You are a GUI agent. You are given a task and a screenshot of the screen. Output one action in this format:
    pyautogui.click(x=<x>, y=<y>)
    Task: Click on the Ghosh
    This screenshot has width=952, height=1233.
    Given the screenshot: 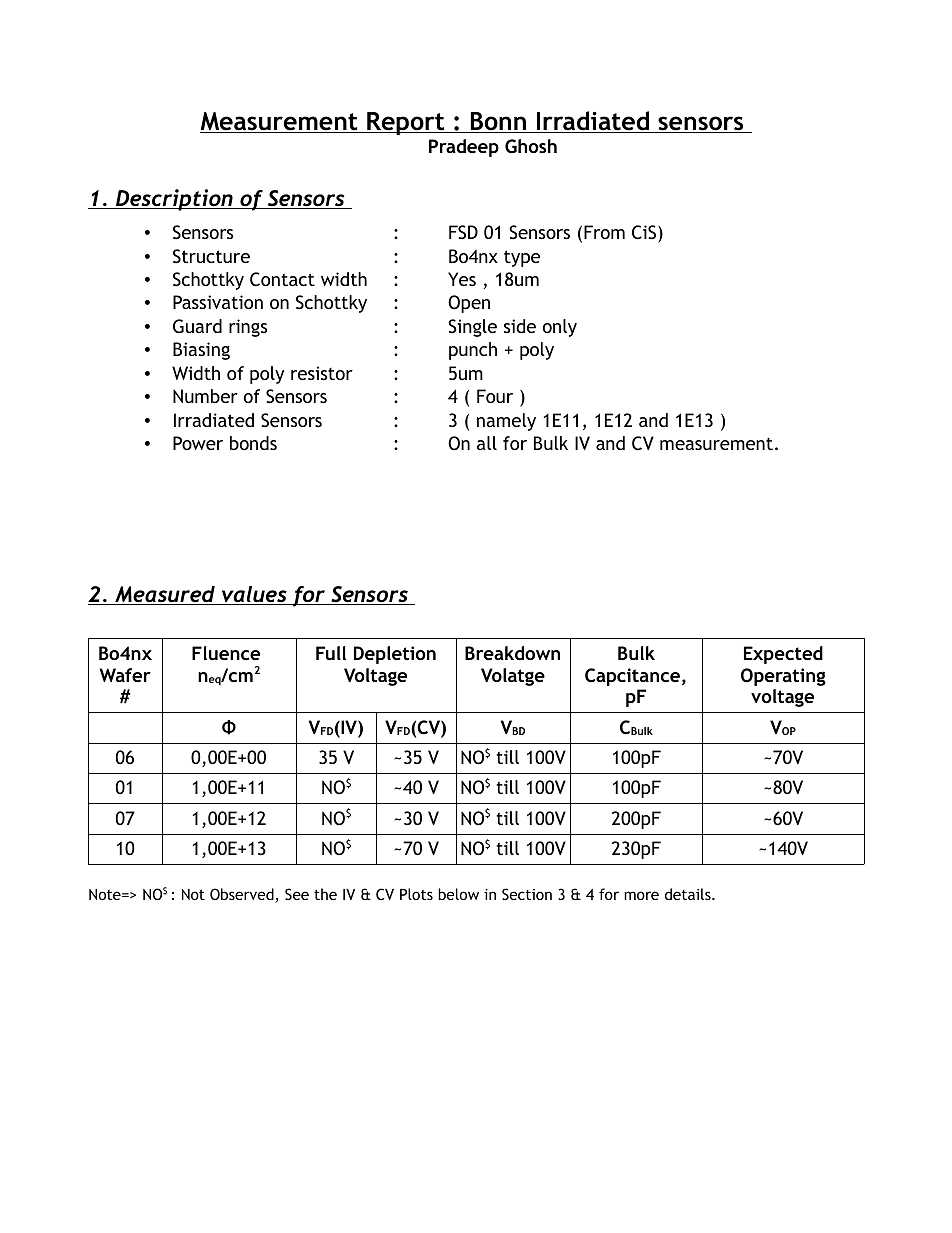 What is the action you would take?
    pyautogui.click(x=531, y=146)
